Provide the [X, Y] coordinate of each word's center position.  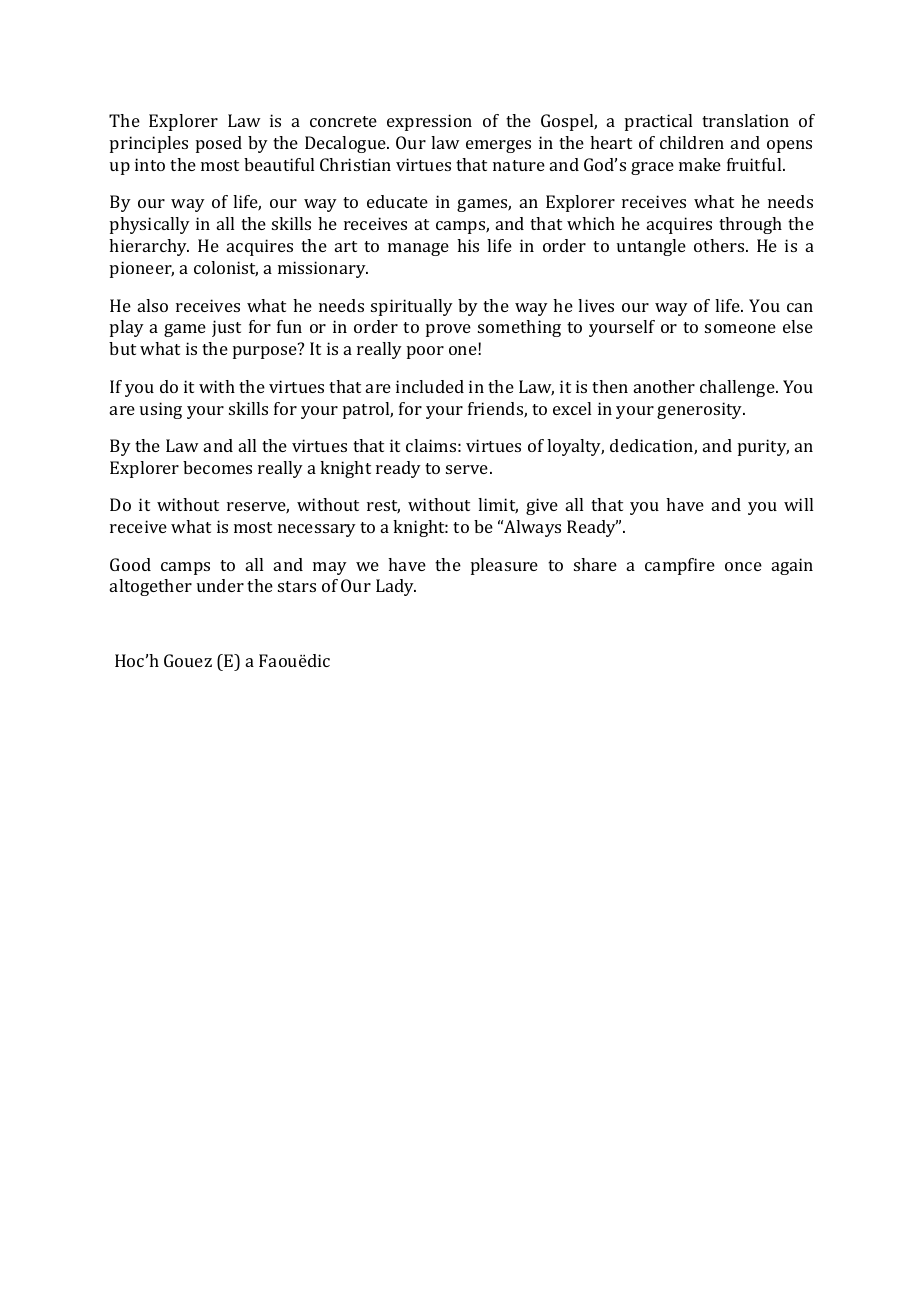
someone [740, 328]
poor [425, 352]
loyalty [575, 447]
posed [219, 144]
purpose [266, 351]
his [468, 245]
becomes [217, 467]
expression [429, 122]
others [720, 245]
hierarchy [149, 247]
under [220, 585]
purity [763, 447]
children [692, 142]
